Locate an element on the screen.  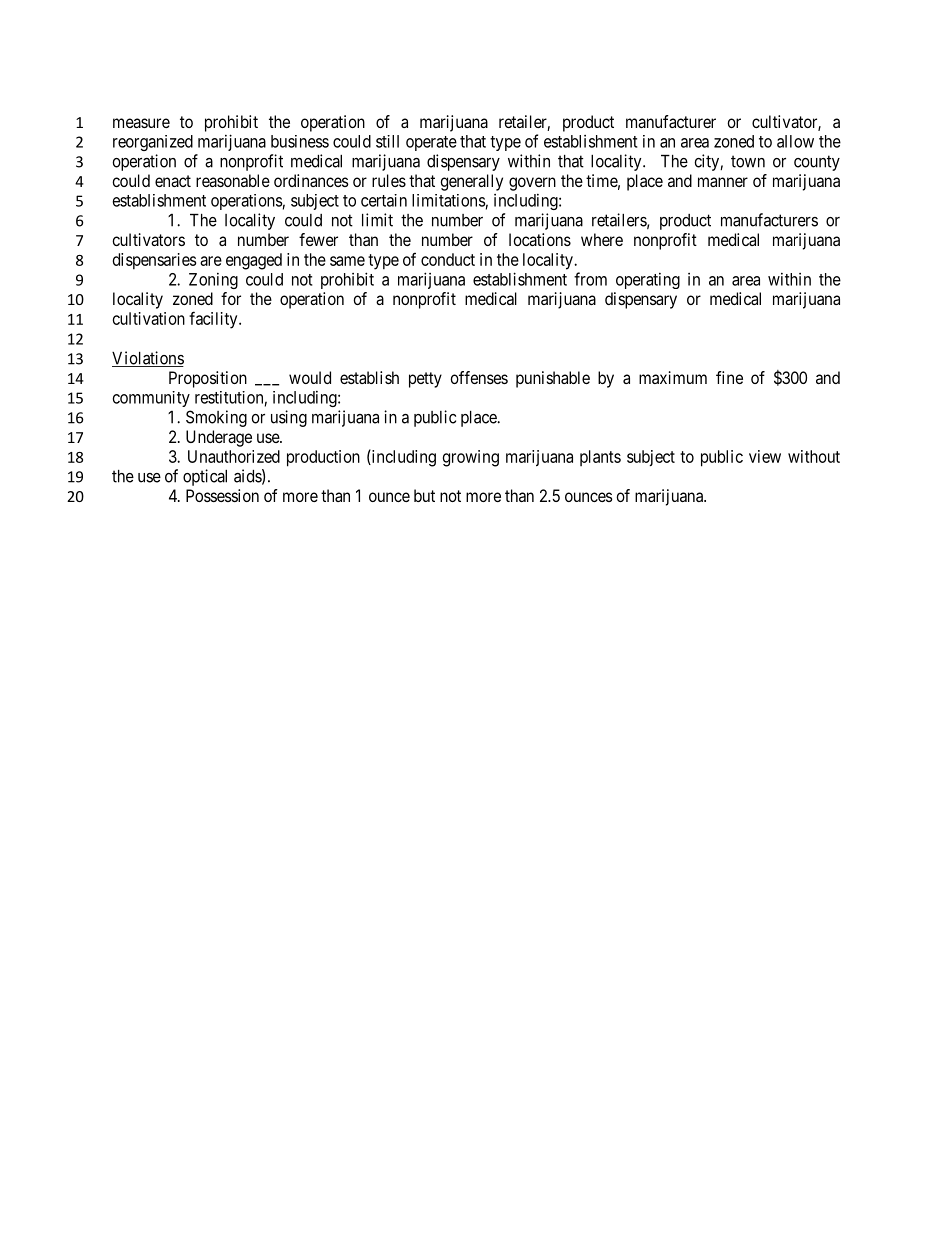
conduct is located at coordinates (448, 259).
